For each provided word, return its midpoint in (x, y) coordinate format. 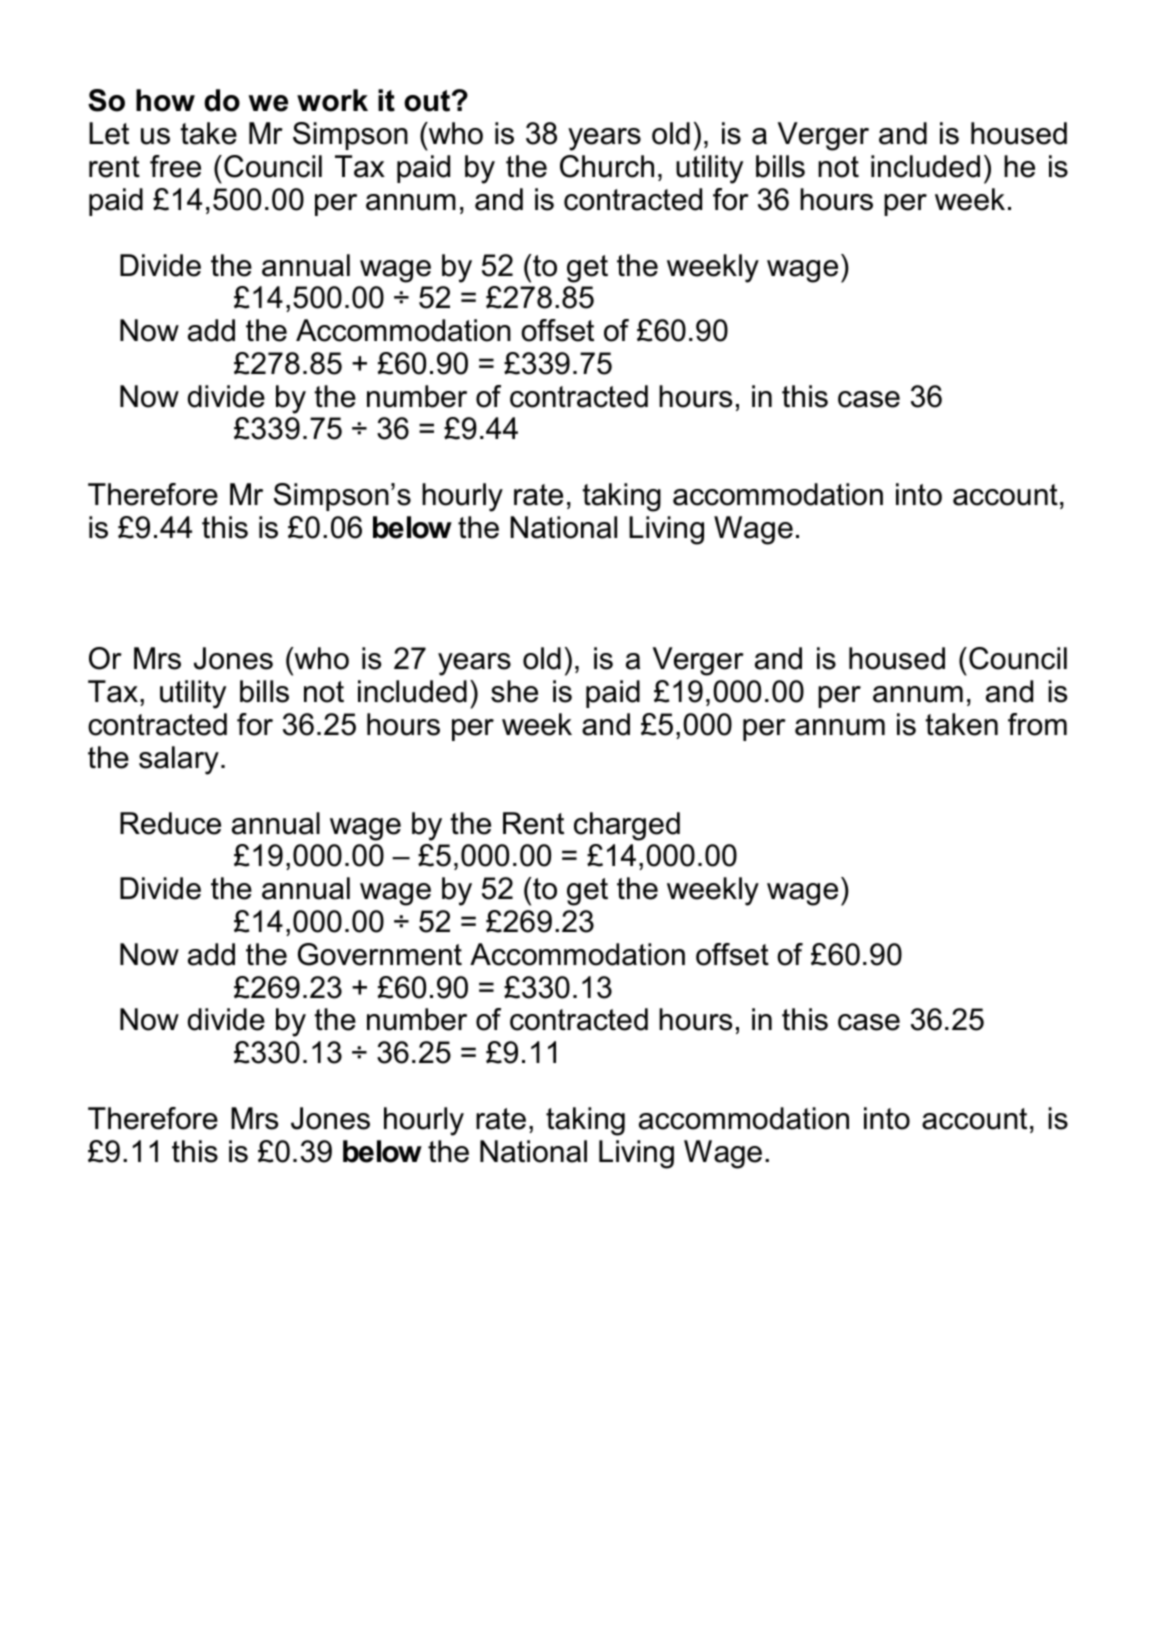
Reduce (170, 823)
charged (627, 826)
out (428, 101)
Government (380, 954)
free (175, 166)
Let (109, 133)
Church (607, 166)
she (514, 691)
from (1037, 724)
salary (179, 760)
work (332, 100)
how (165, 100)
